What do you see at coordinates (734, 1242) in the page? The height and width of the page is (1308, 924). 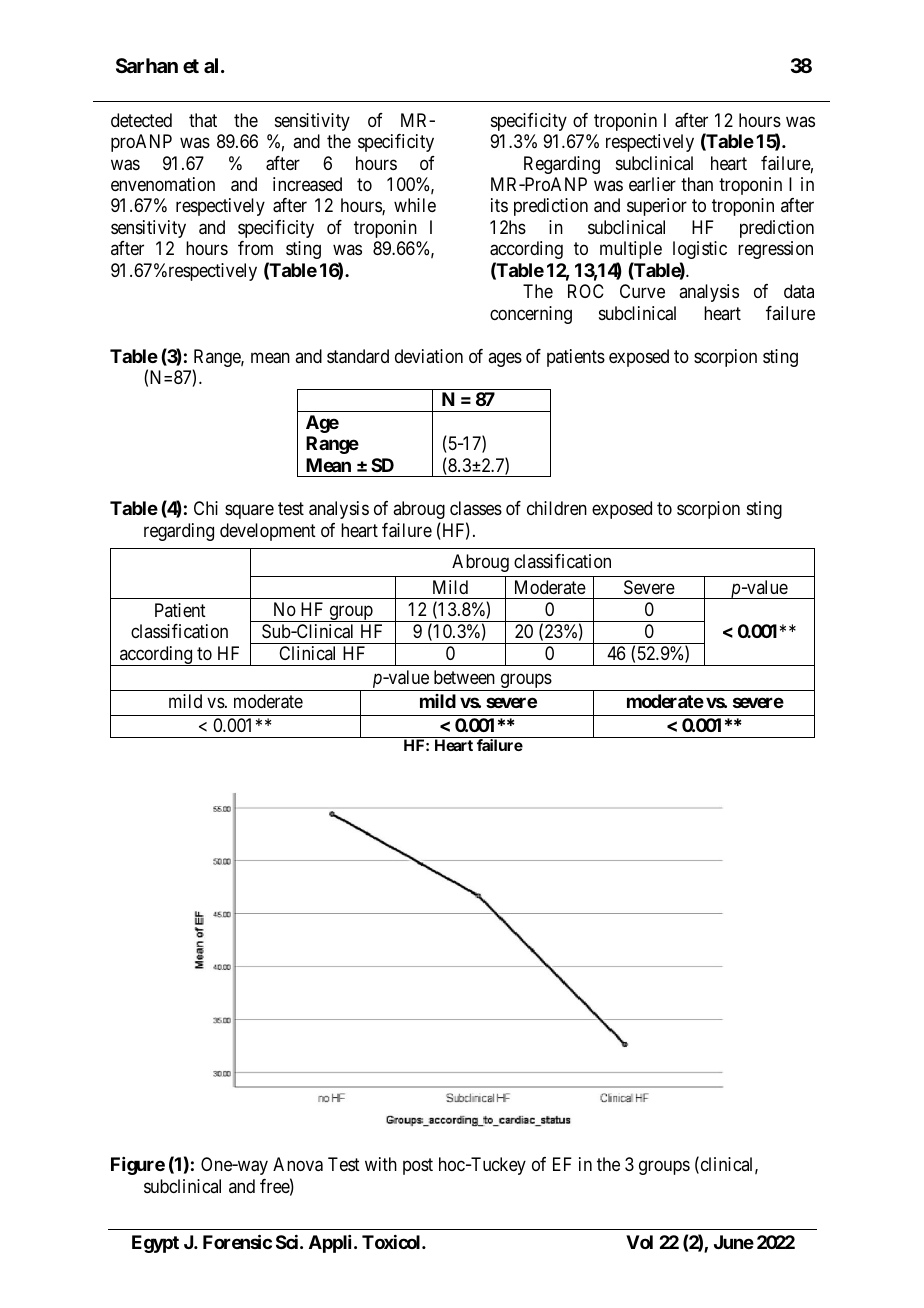 I see `June` at bounding box center [734, 1242].
